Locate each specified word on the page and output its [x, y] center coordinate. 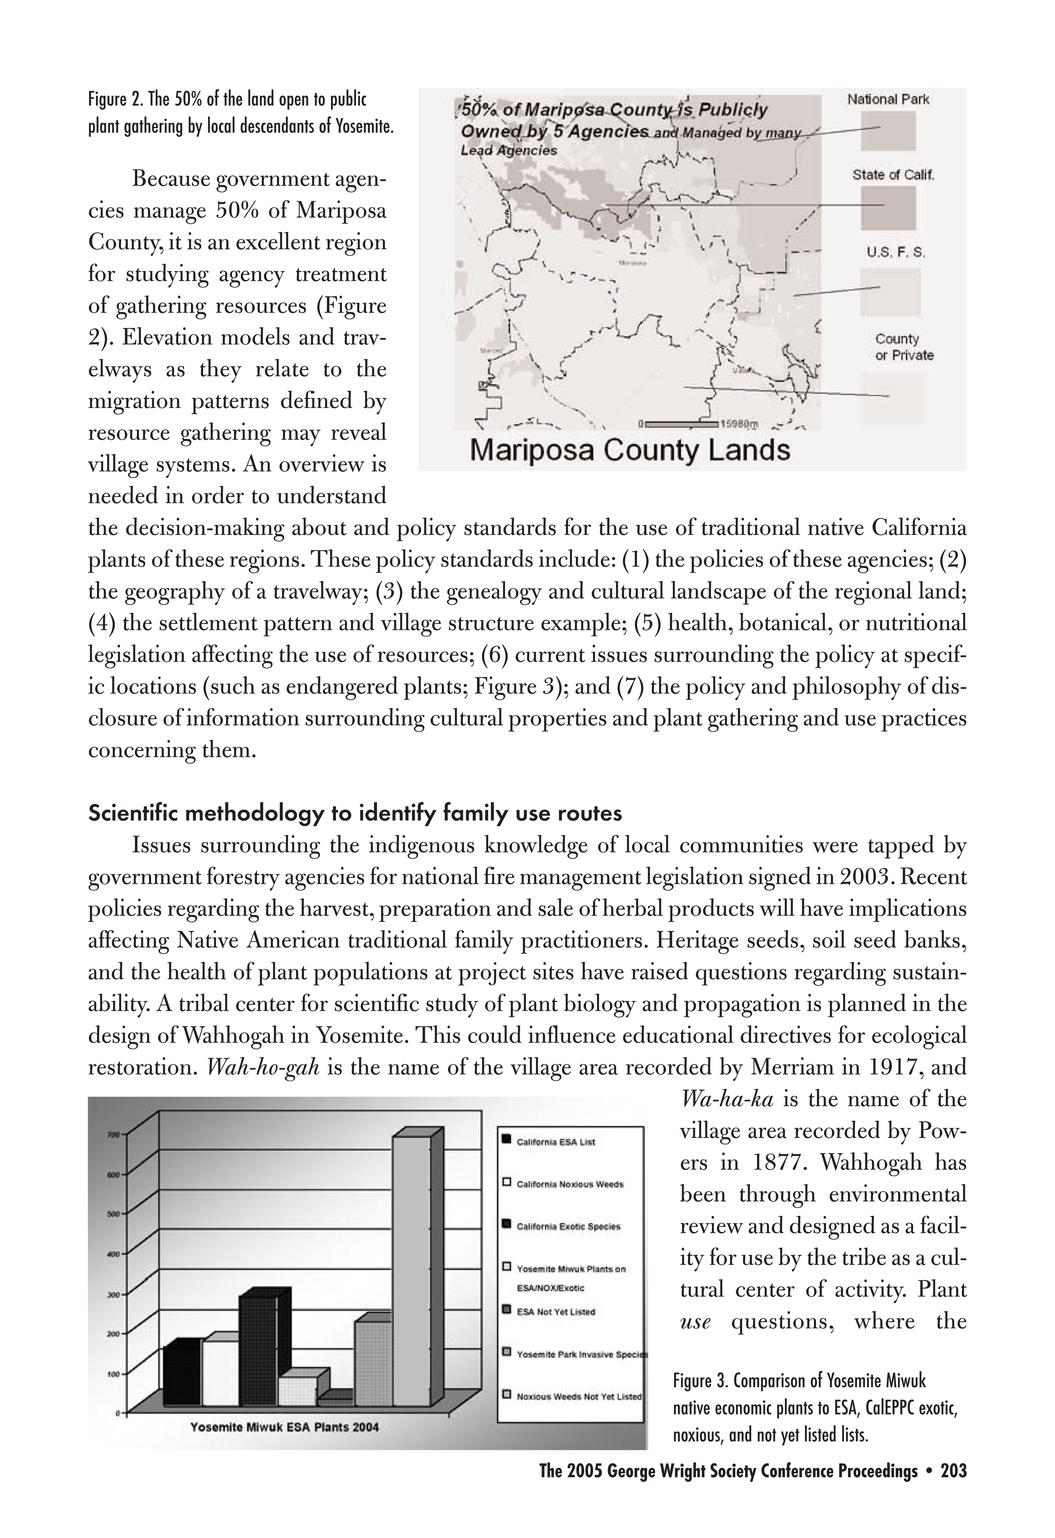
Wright [683, 1472]
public [348, 99]
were [835, 847]
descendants [277, 124]
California [919, 526]
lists [854, 1433]
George [631, 1472]
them [228, 749]
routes [590, 813]
